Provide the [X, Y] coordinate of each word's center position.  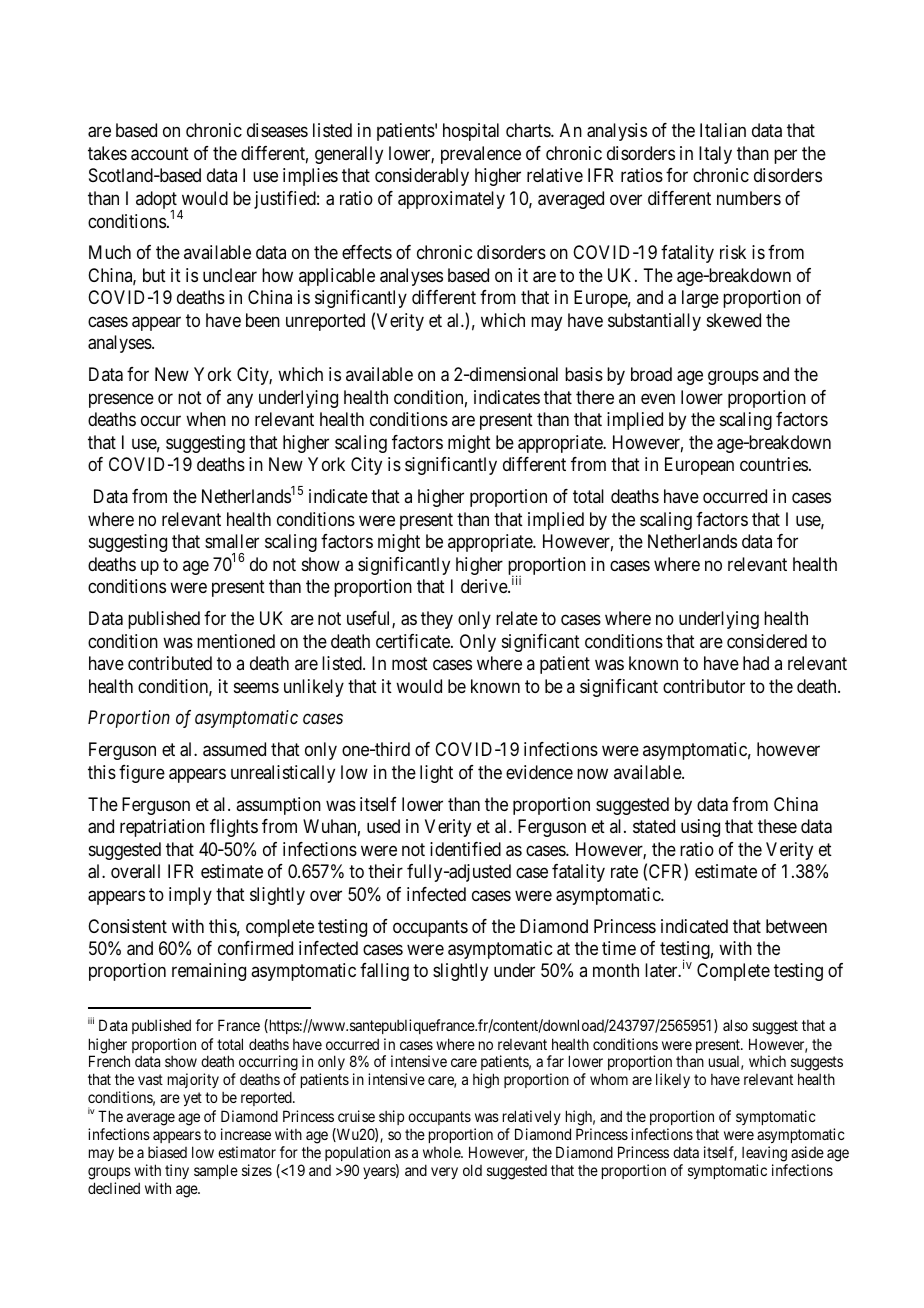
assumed [234, 749]
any [240, 400]
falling [384, 972]
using [700, 828]
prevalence [481, 155]
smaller [232, 541]
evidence [539, 772]
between [796, 926]
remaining [209, 972]
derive [485, 586]
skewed [734, 320]
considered [767, 641]
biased [167, 1152]
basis [584, 374]
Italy [715, 155]
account [160, 154]
